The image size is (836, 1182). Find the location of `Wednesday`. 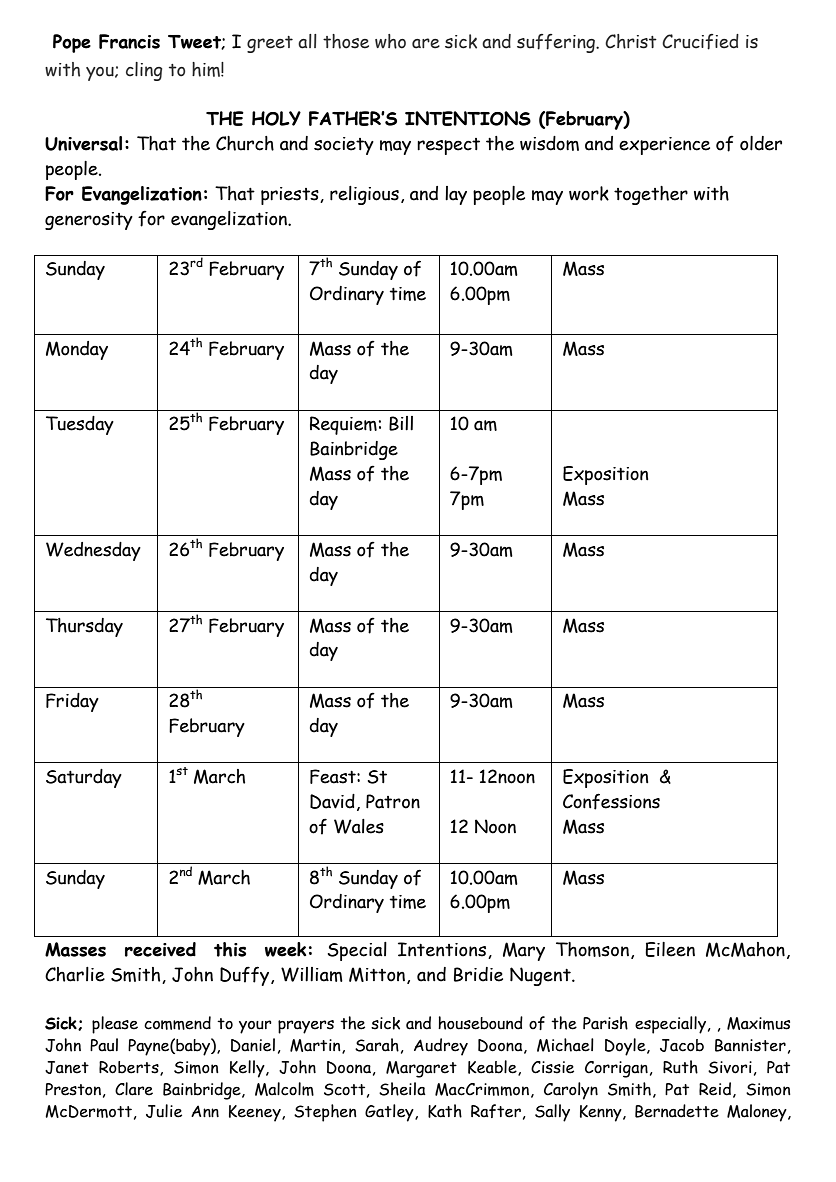

Wednesday is located at coordinates (93, 551).
